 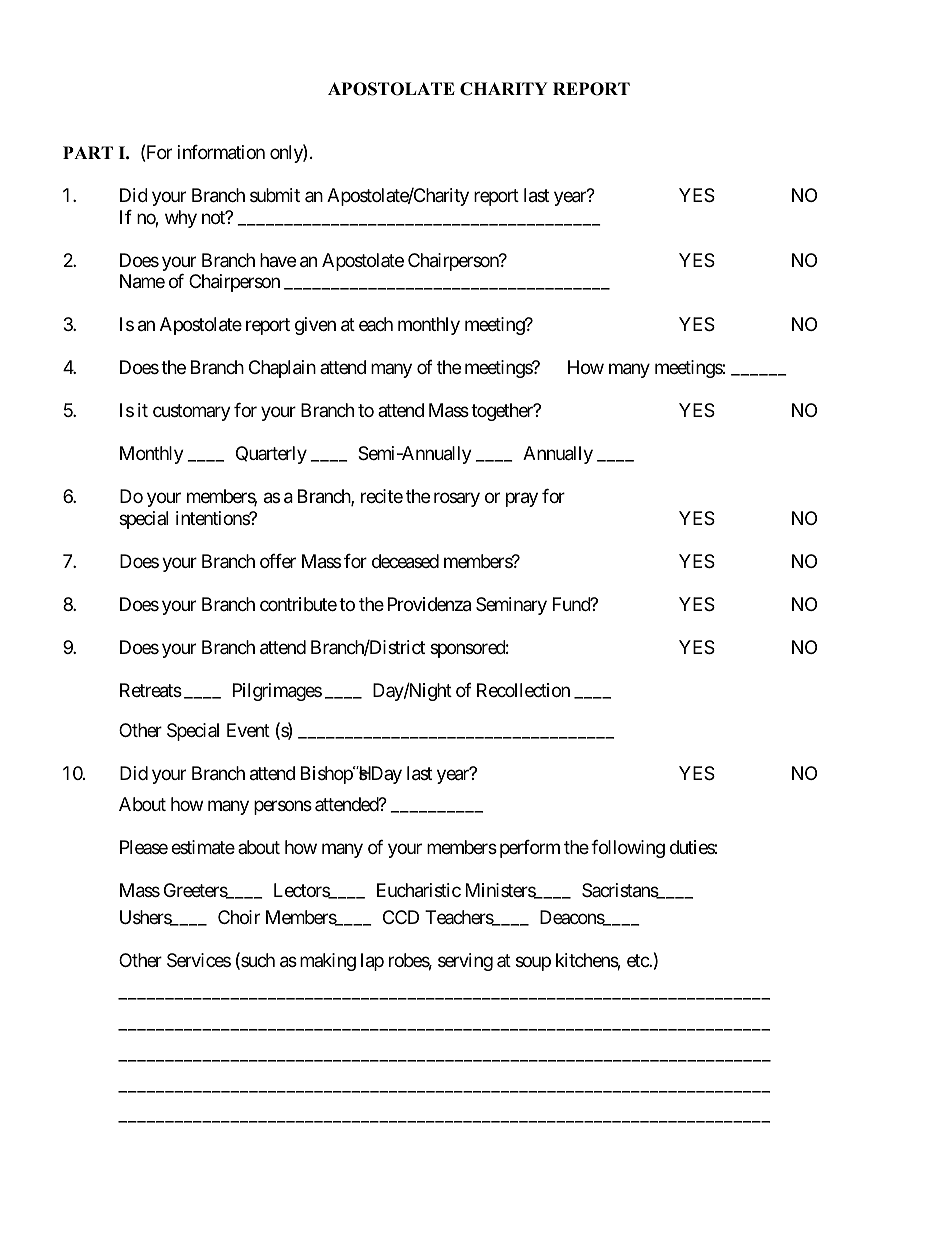 What do you see at coordinates (283, 807) in the screenshot?
I see `persons` at bounding box center [283, 807].
